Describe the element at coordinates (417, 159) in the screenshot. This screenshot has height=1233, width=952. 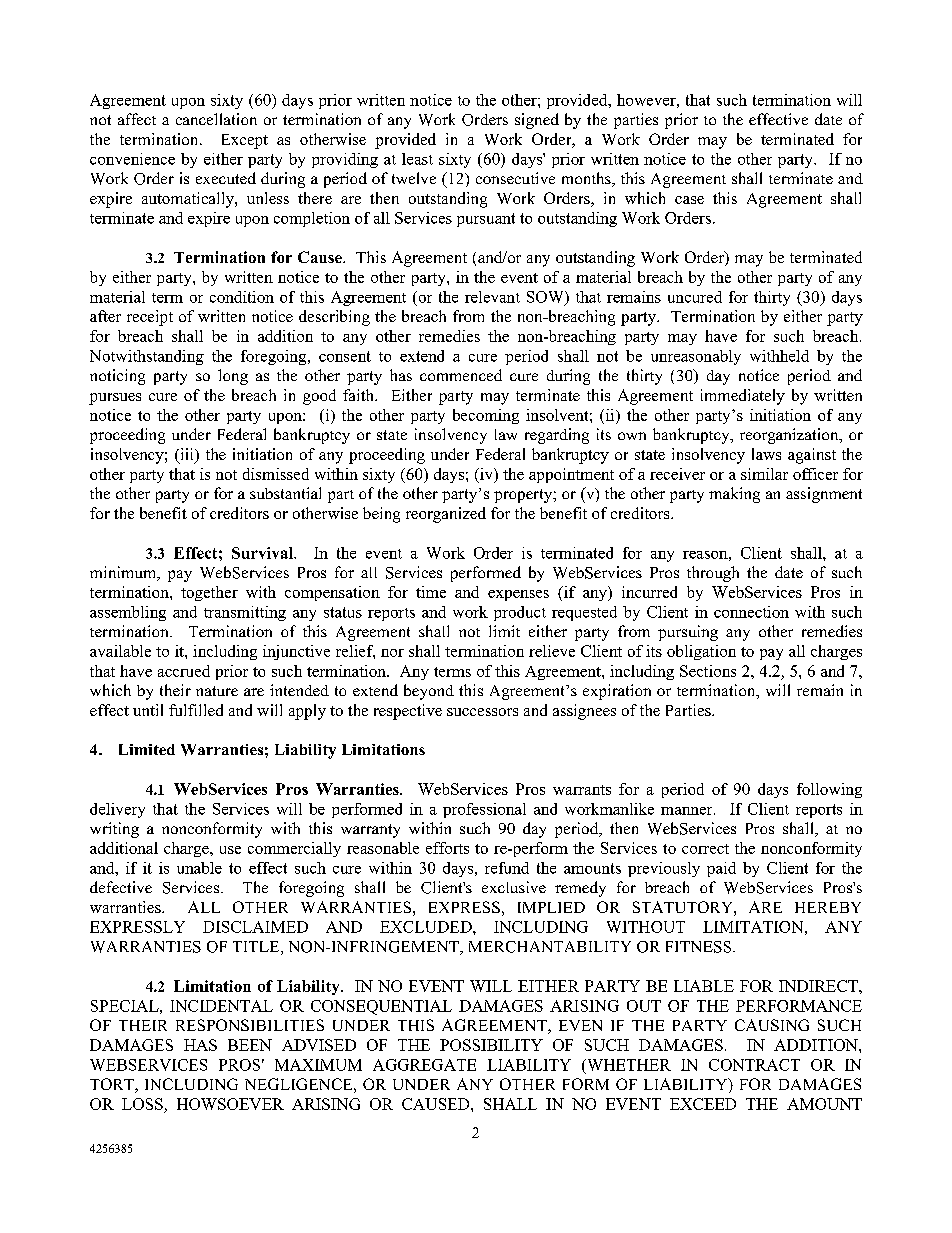
I see `least` at that location.
